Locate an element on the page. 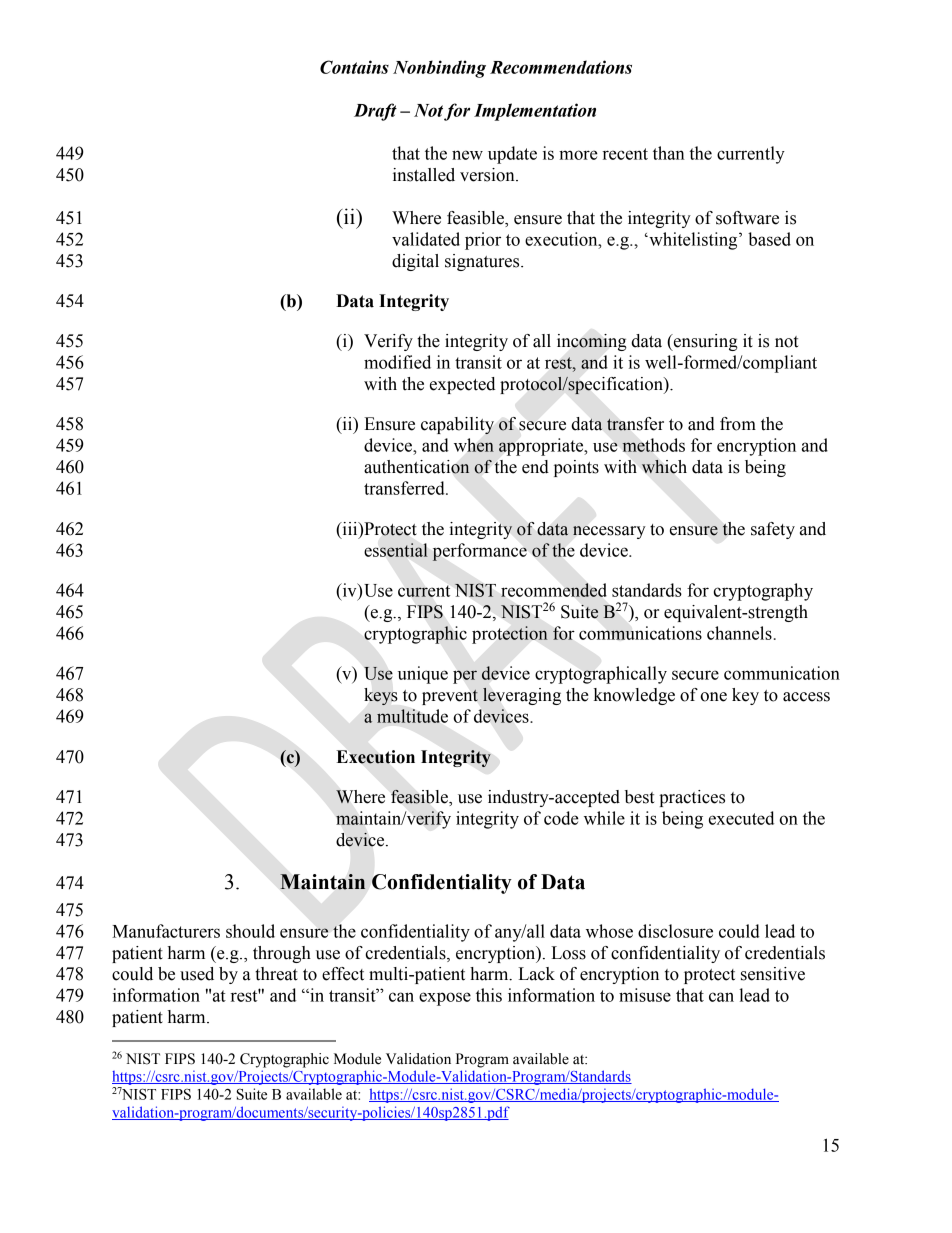 This document has height=1233, width=952. this is located at coordinates (489, 995).
